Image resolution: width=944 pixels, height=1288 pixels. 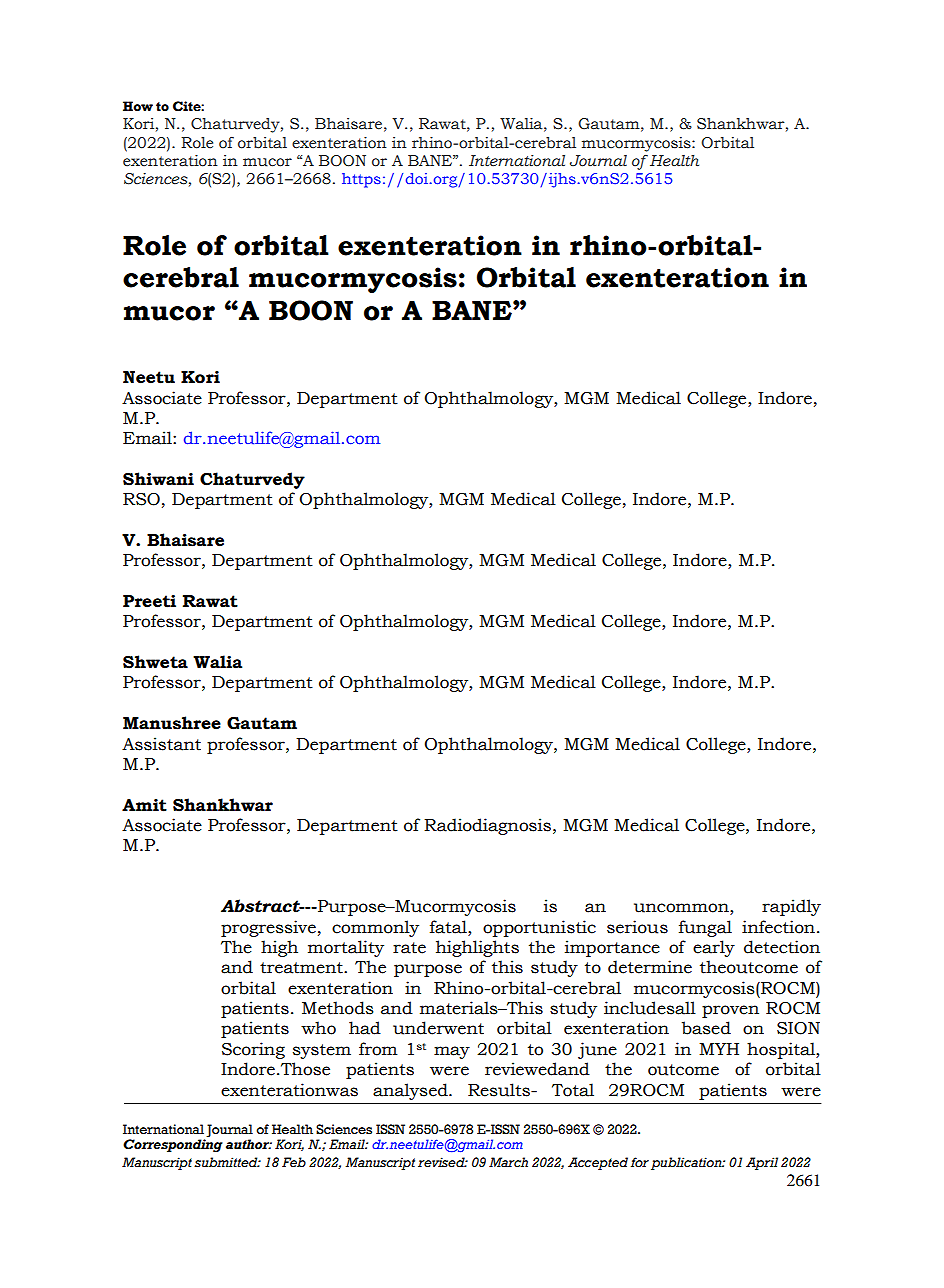 What do you see at coordinates (249, 1144) in the document?
I see `author` at bounding box center [249, 1144].
